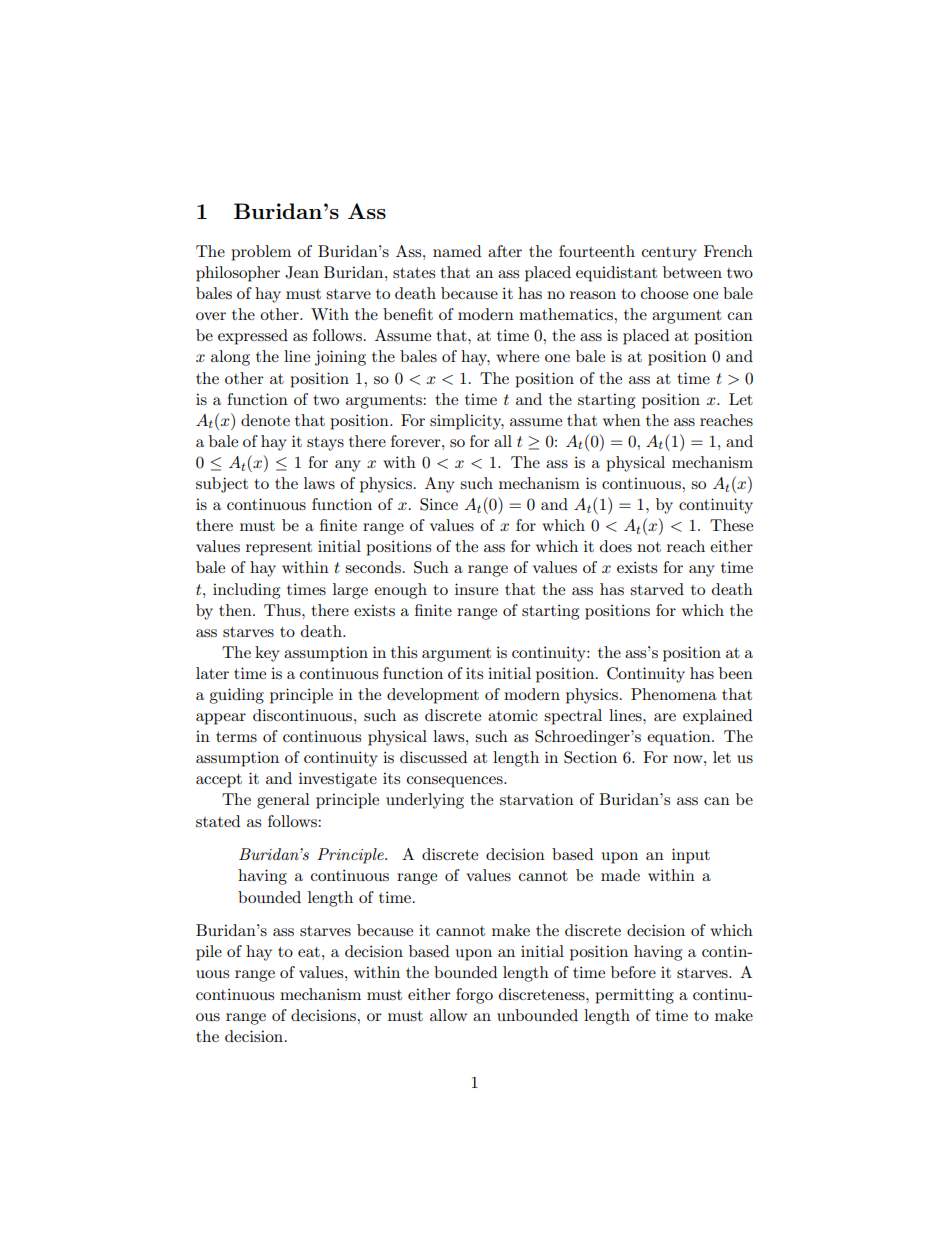  I want to click on represent, so click(279, 549).
